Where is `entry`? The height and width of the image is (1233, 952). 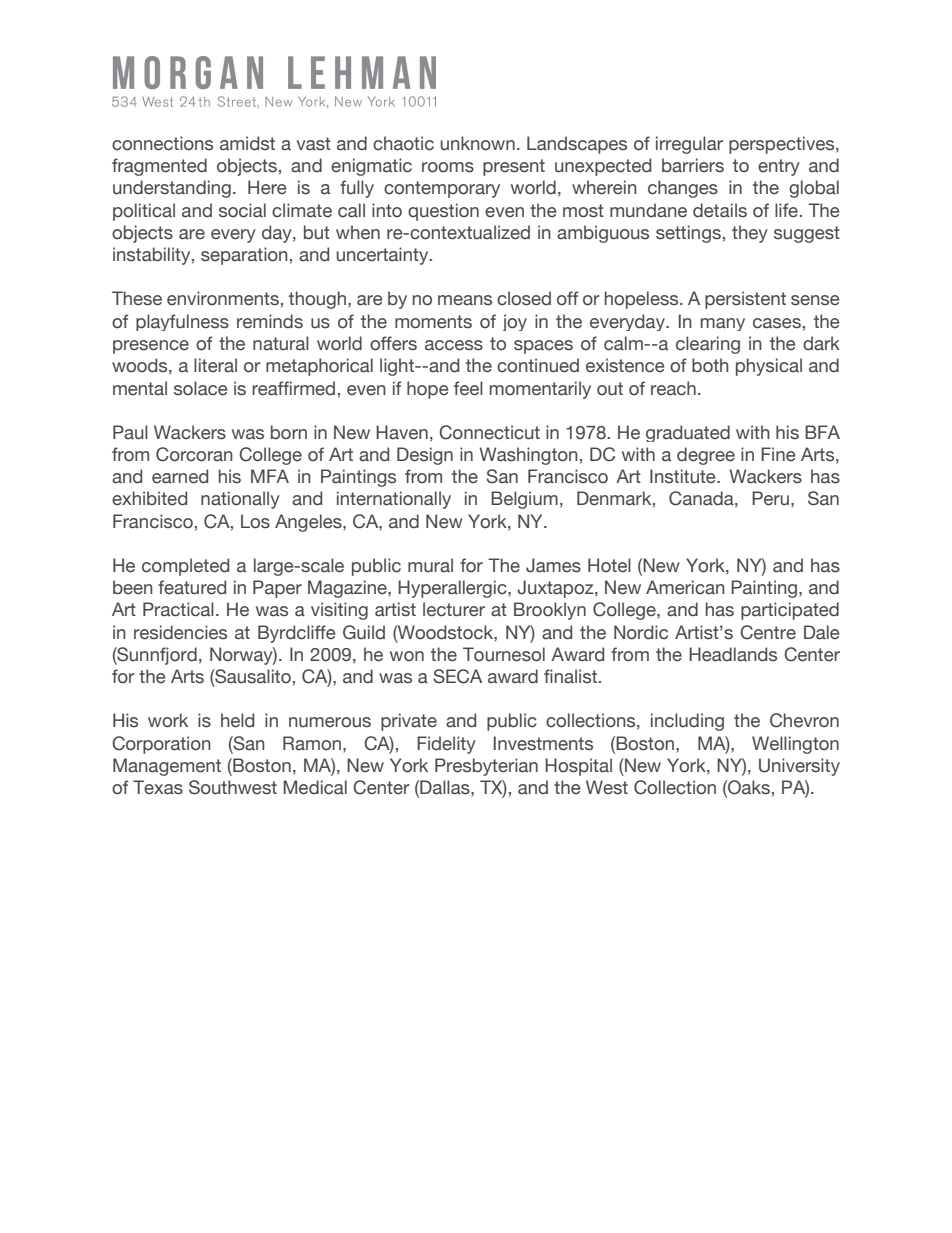 entry is located at coordinates (779, 167).
